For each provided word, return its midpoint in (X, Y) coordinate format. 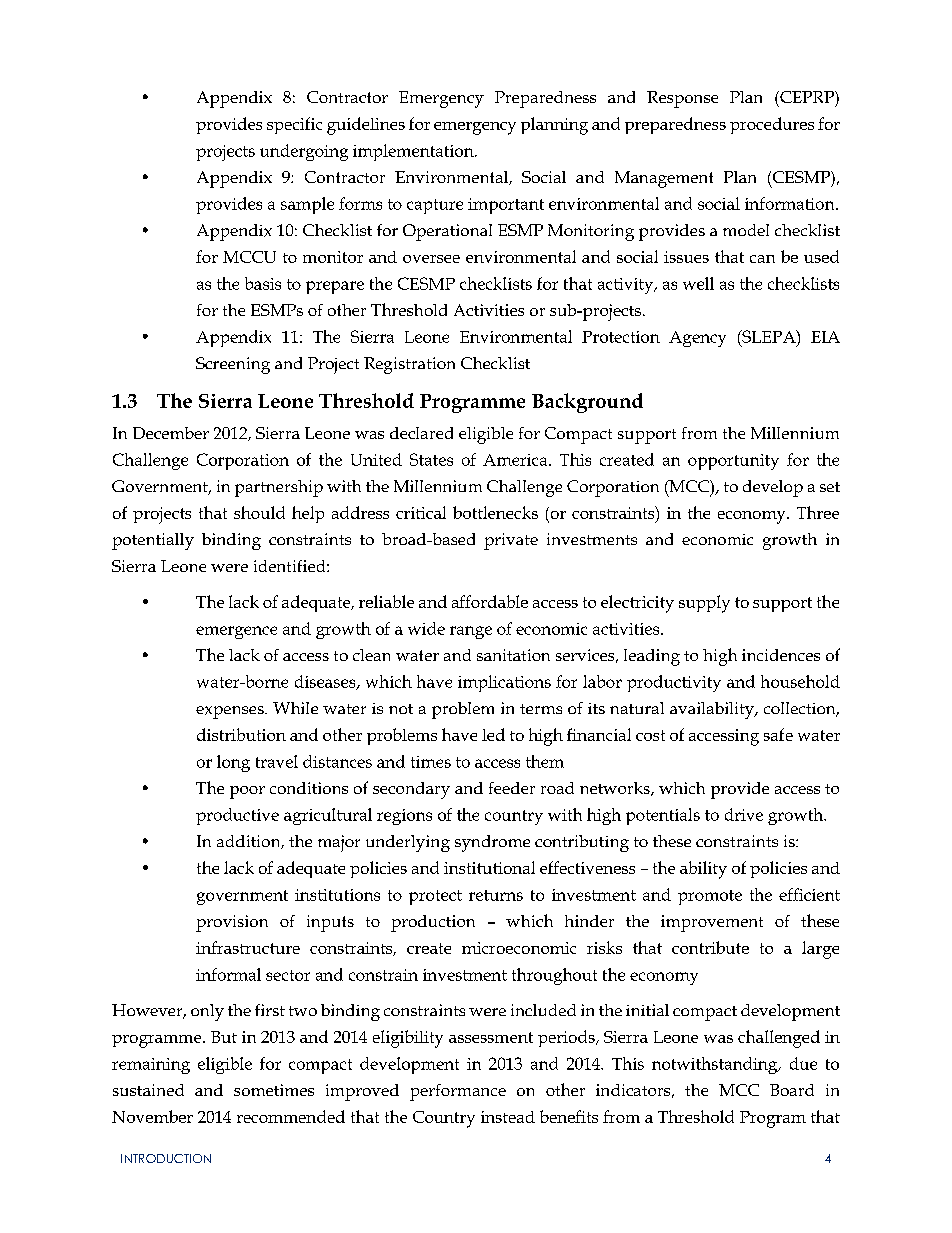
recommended (291, 1116)
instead (508, 1117)
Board (792, 1090)
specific (294, 125)
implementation (414, 152)
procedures (772, 125)
